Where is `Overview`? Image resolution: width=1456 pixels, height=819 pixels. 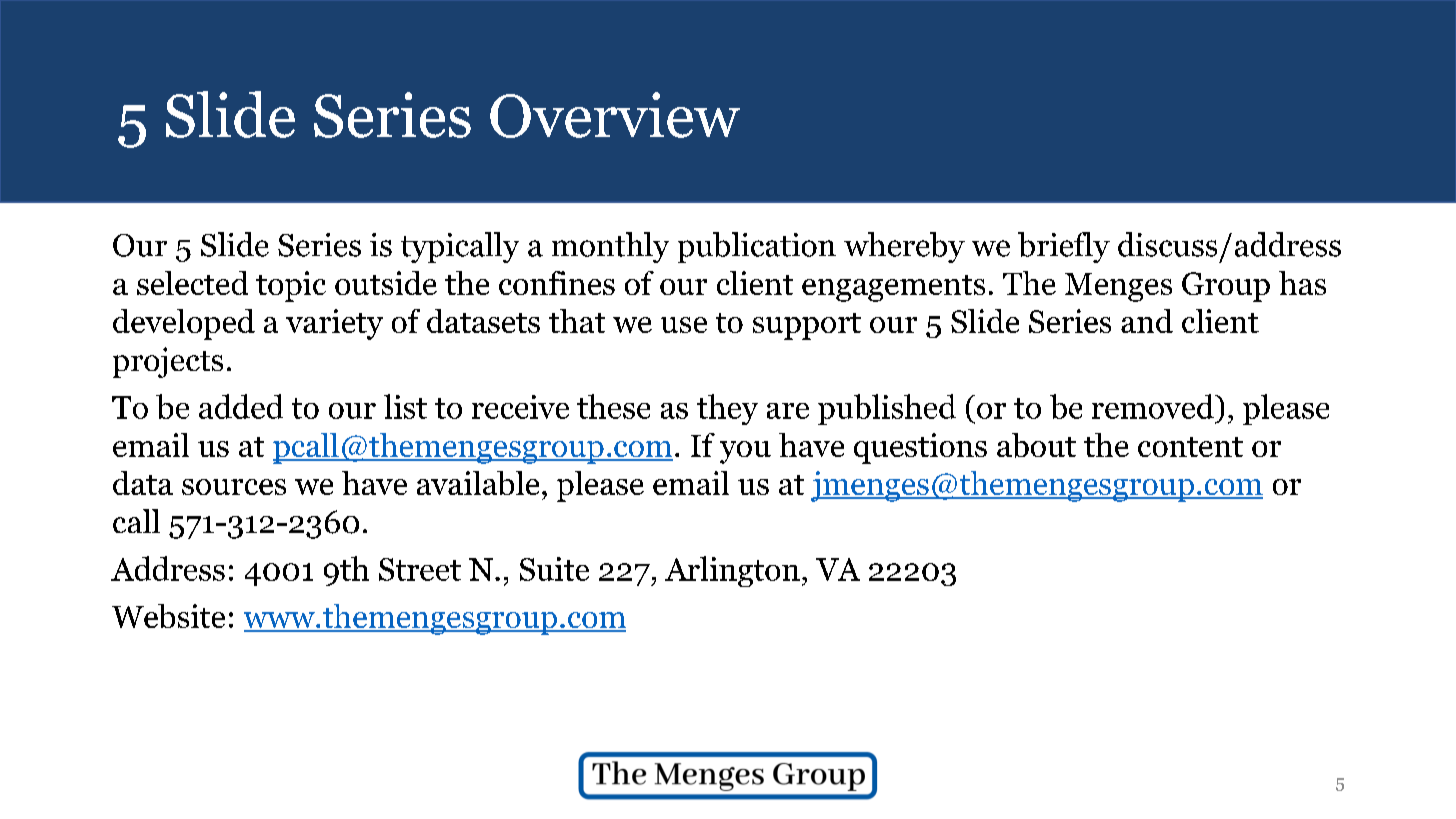 Overview is located at coordinates (615, 115).
